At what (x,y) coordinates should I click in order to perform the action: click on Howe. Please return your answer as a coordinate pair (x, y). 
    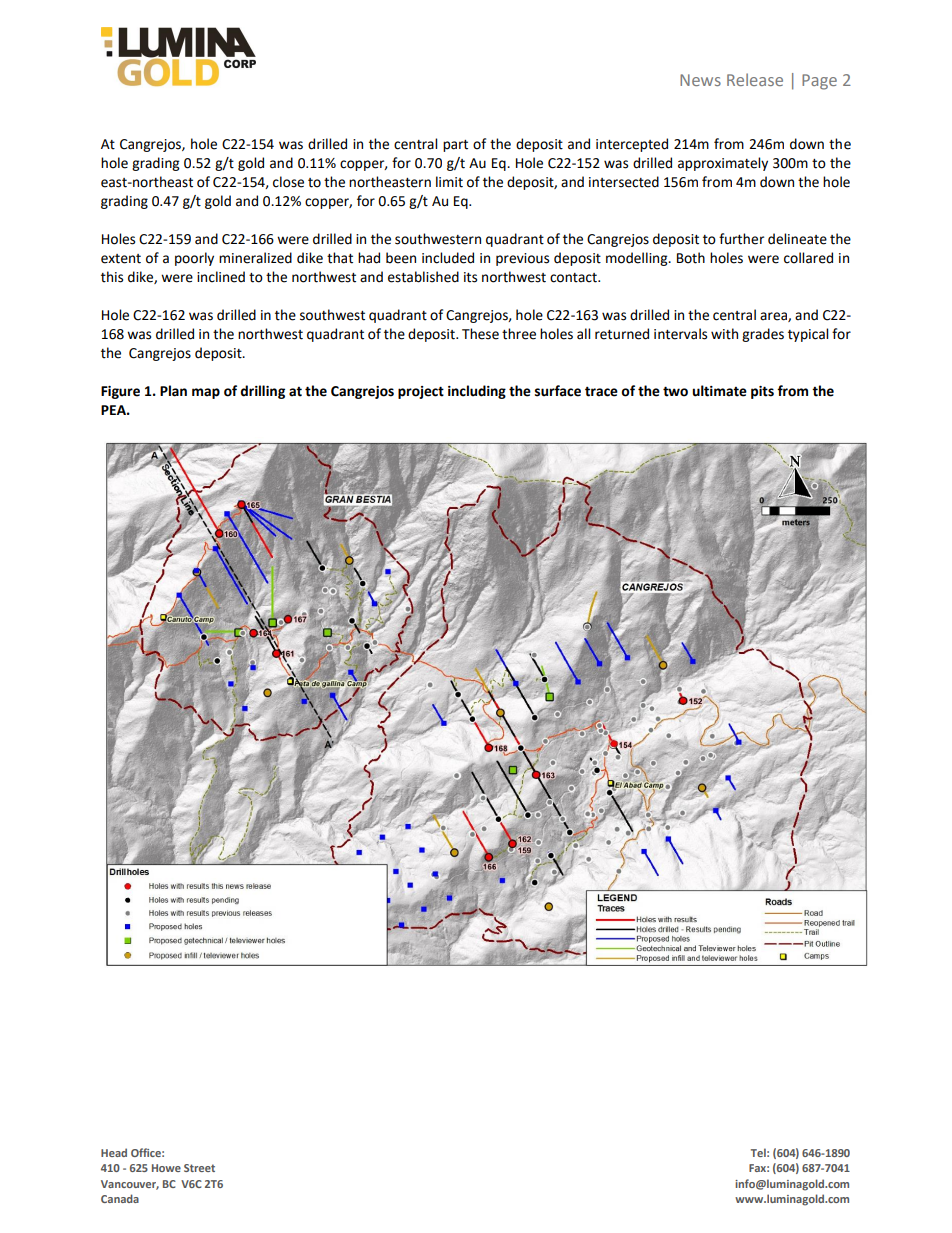
    Looking at the image, I should click on (166, 1168).
